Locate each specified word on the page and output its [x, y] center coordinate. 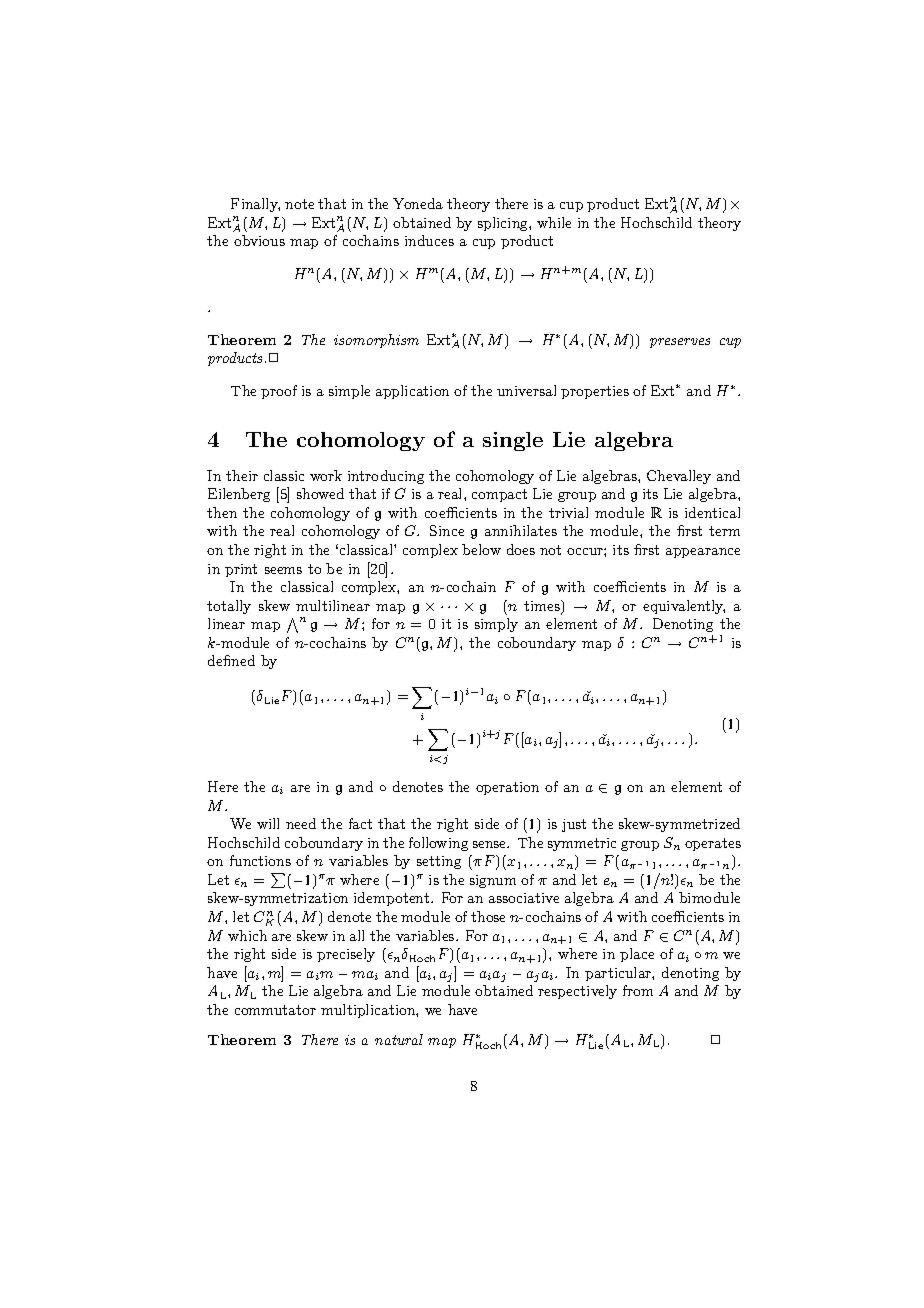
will [268, 823]
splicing [504, 224]
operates [713, 844]
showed [320, 493]
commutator [275, 1010]
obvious [259, 240]
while [554, 222]
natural [399, 1039]
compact [499, 495]
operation [507, 788]
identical [712, 512]
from [638, 990]
